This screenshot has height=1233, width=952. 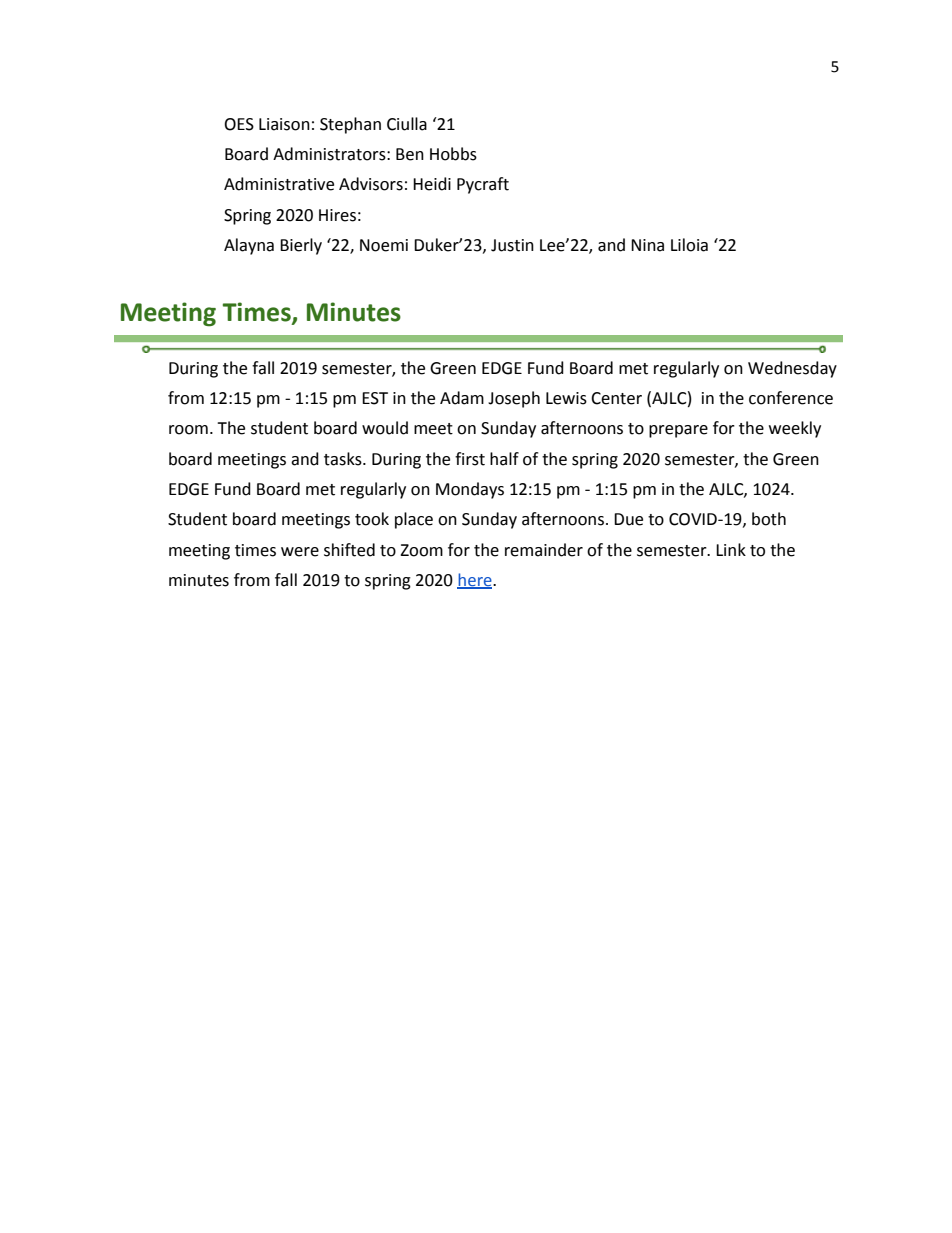 What do you see at coordinates (792, 369) in the screenshot?
I see `Wednesday` at bounding box center [792, 369].
